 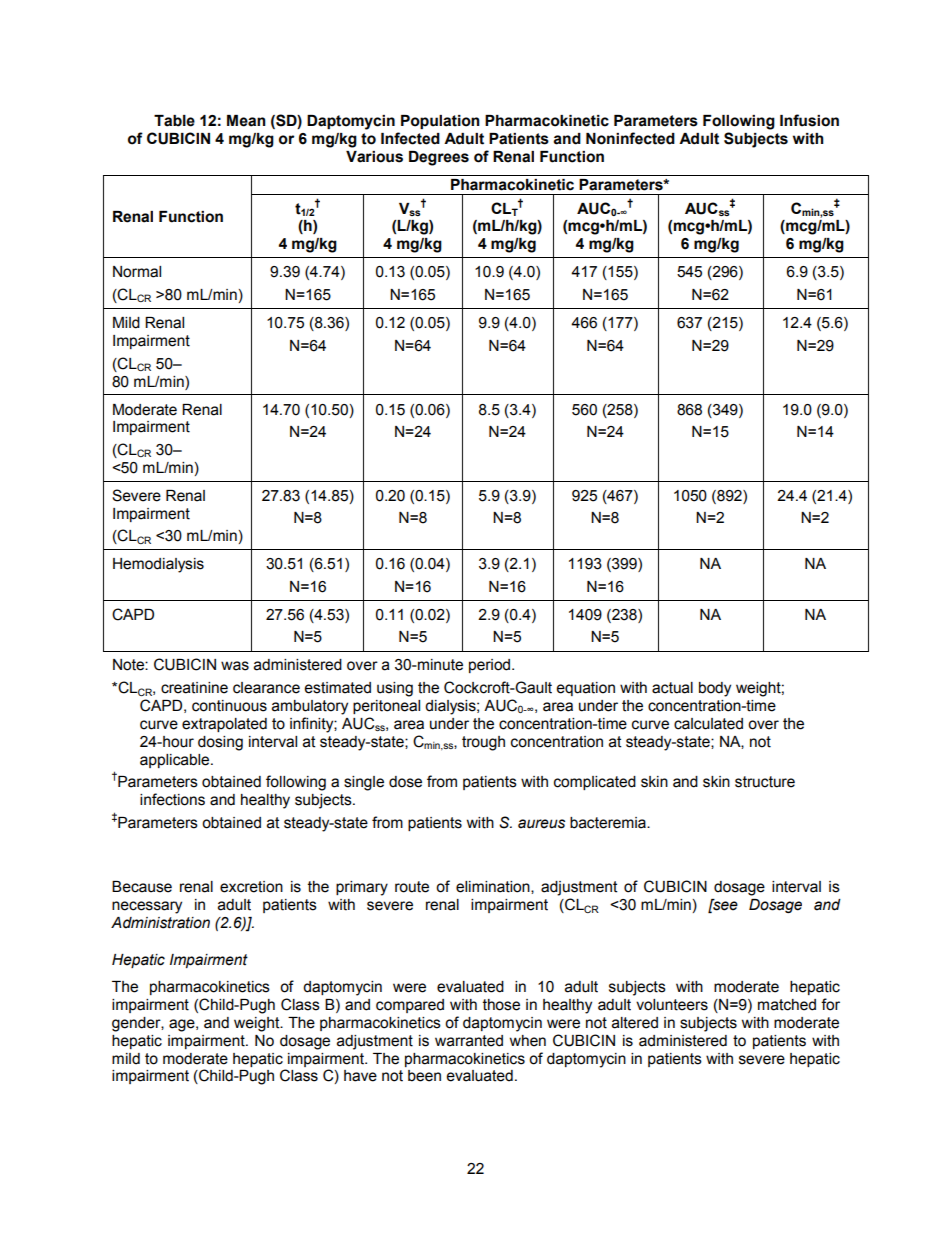 I want to click on Normal, so click(x=137, y=272).
